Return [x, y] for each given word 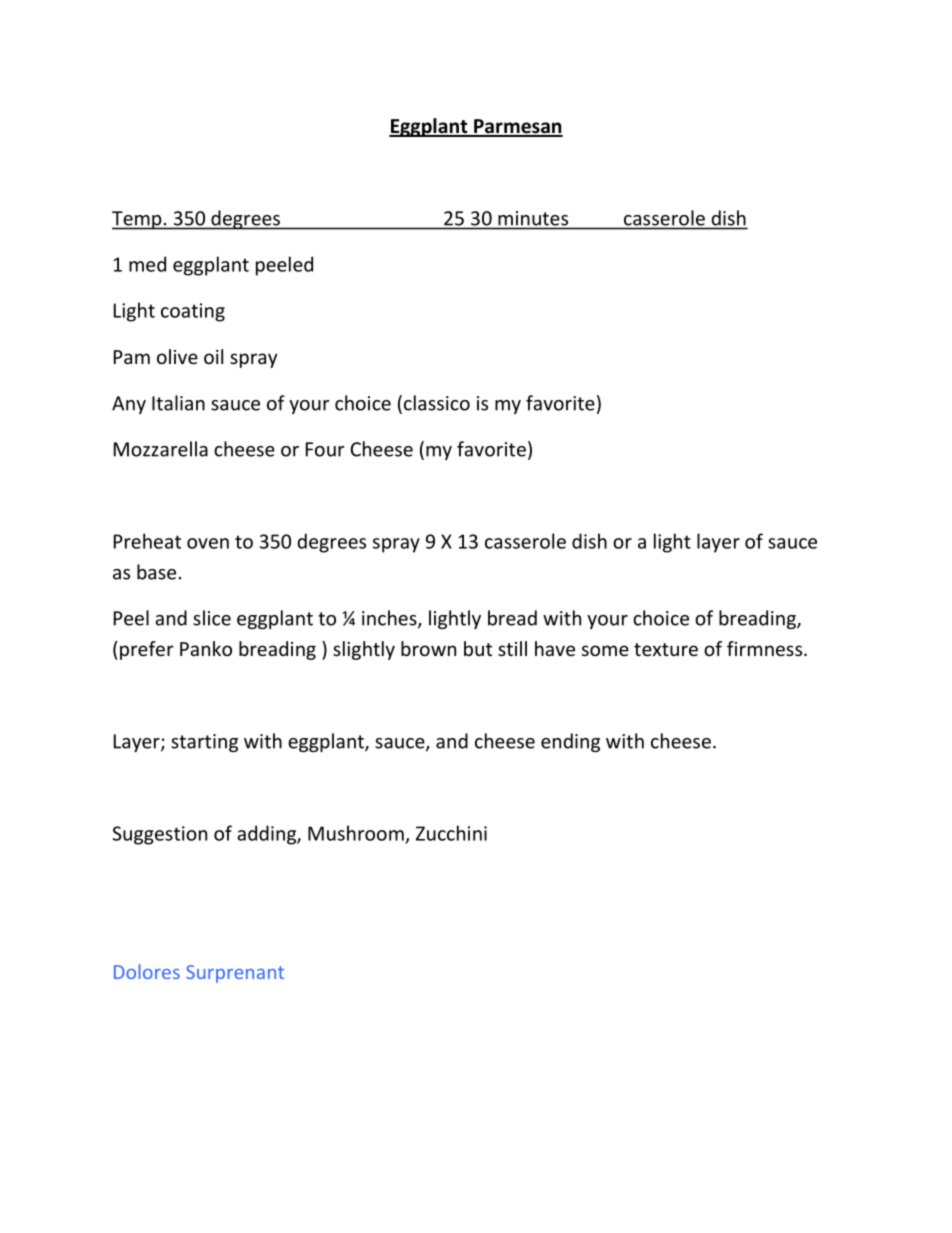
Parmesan [517, 127]
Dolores [147, 971]
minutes [533, 218]
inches [390, 619]
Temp [138, 220]
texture [666, 649]
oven [208, 543]
